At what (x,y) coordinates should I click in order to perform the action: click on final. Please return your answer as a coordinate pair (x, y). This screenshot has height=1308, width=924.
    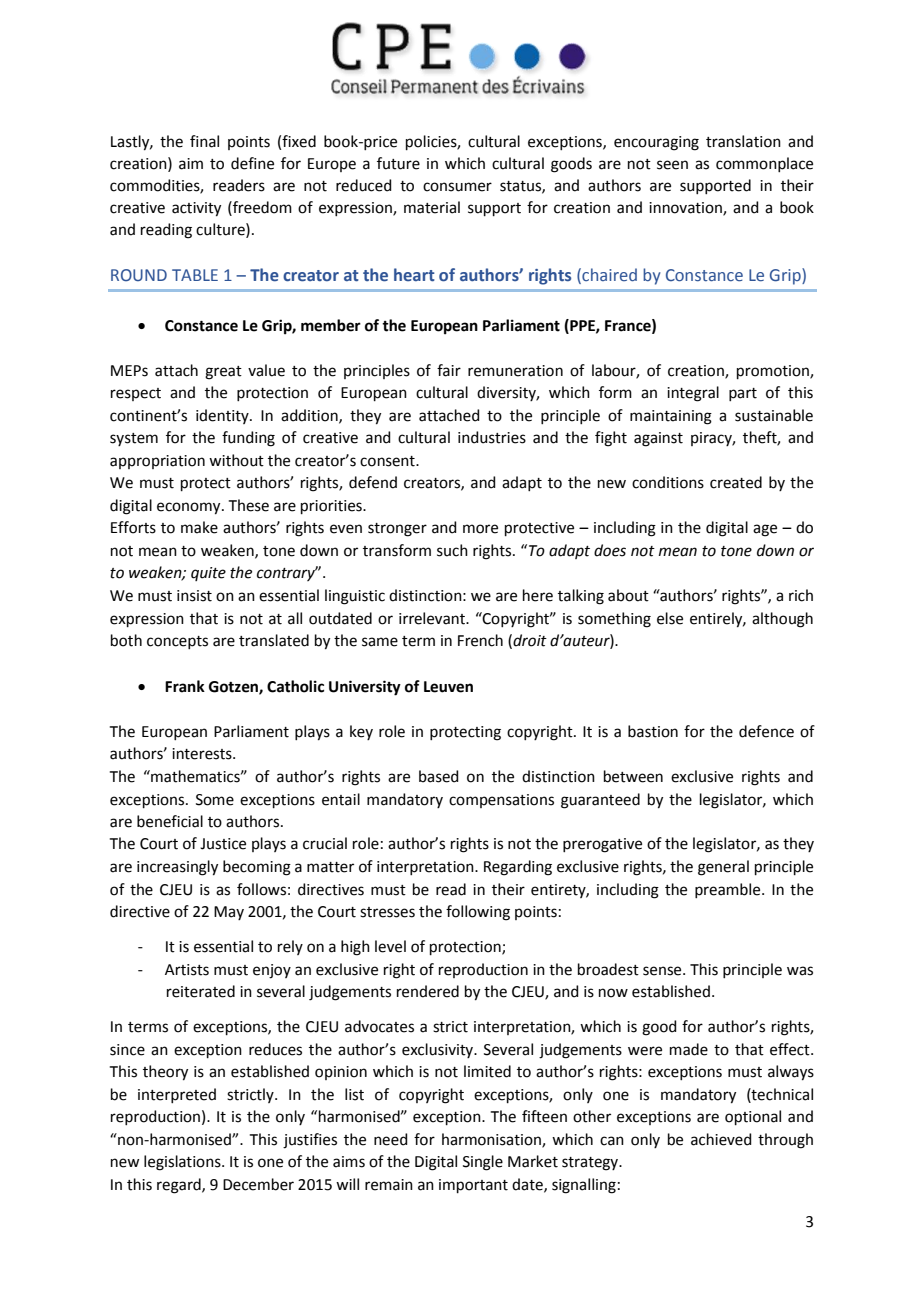
    Looking at the image, I should click on (204, 141).
